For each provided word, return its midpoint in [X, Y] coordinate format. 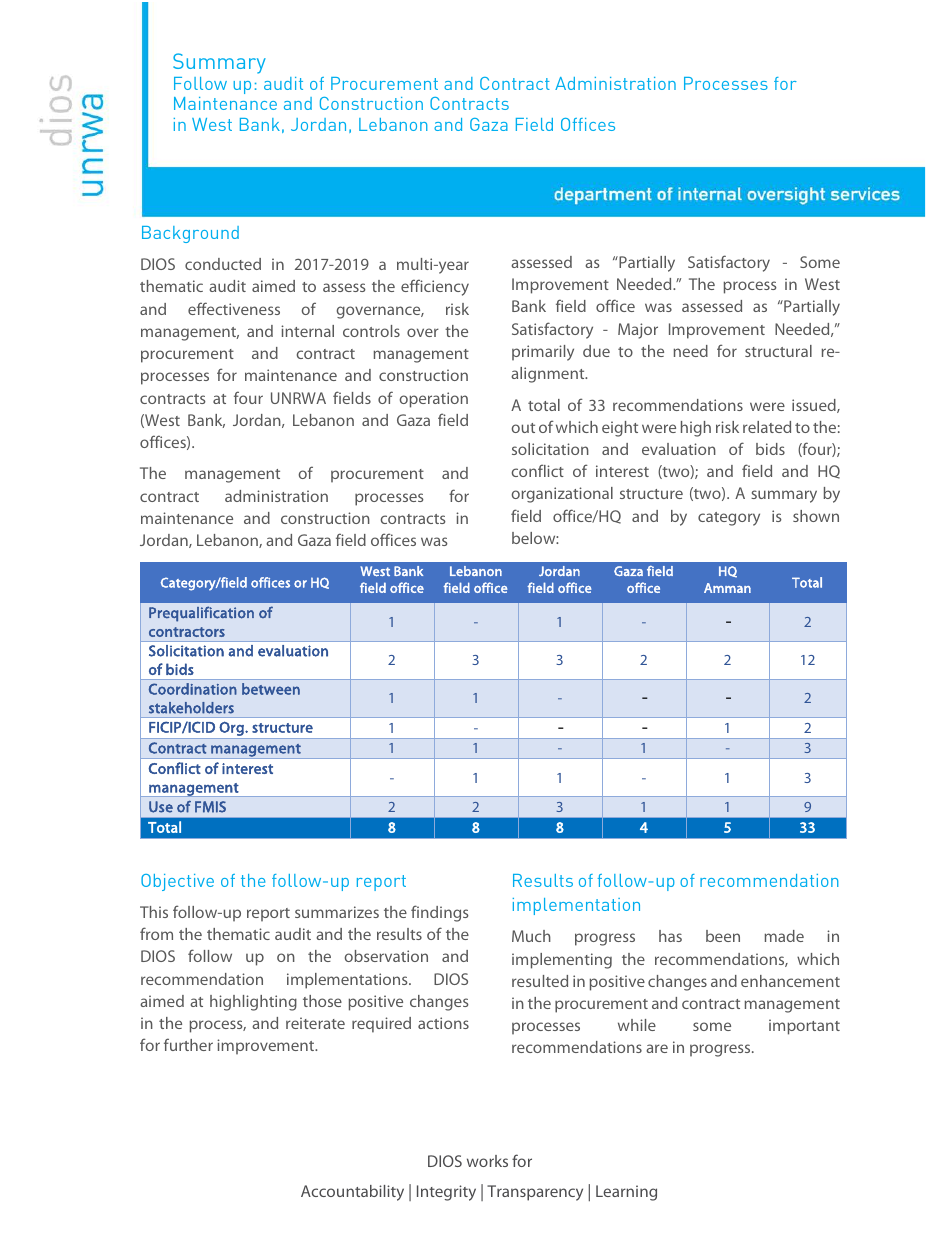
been [723, 936]
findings [440, 913]
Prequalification [201, 614]
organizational [562, 495]
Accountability [352, 1193]
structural [778, 351]
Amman [727, 588]
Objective [177, 882]
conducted [223, 264]
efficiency [435, 287]
